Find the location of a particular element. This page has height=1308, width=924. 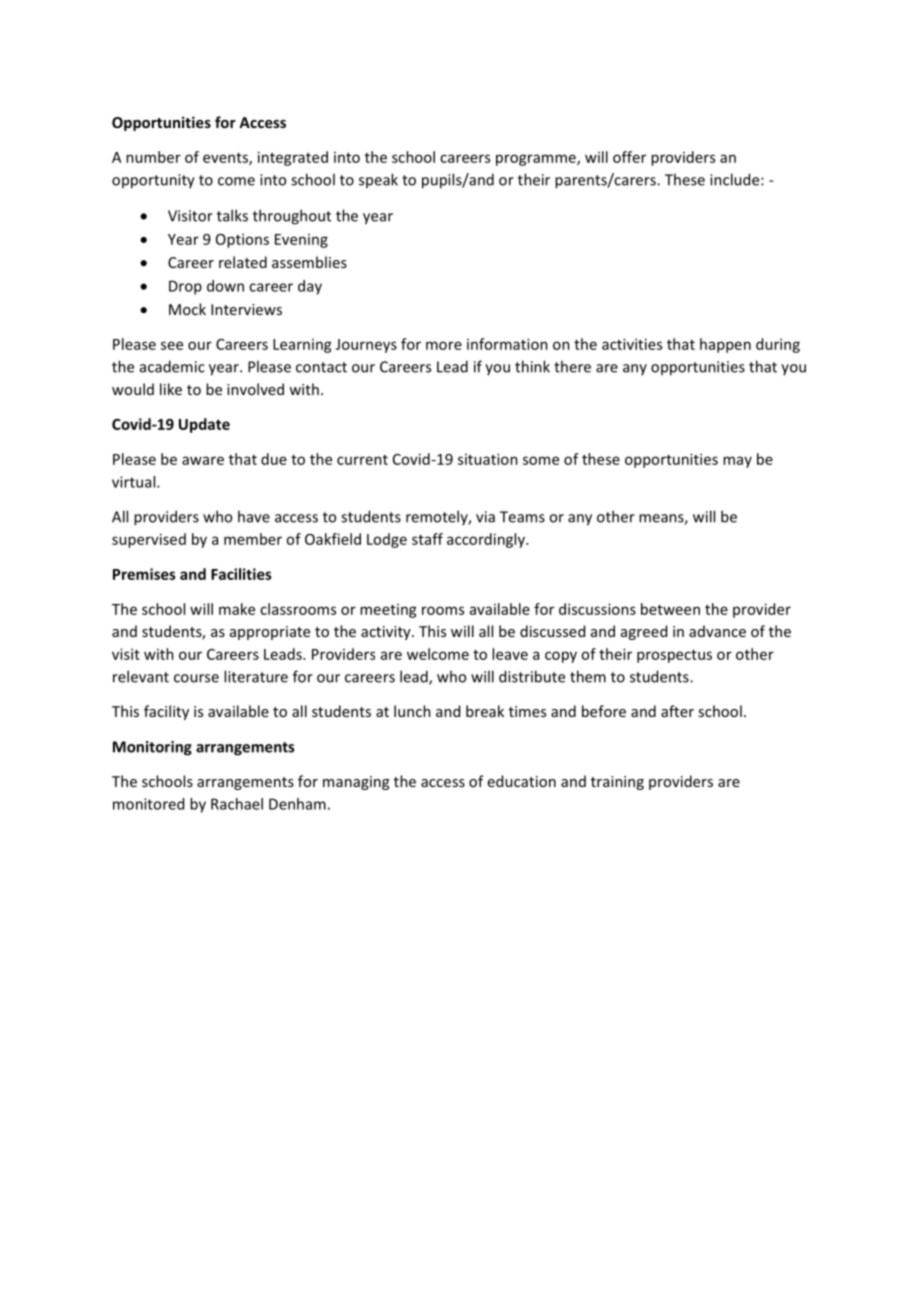

include is located at coordinates (736, 179).
